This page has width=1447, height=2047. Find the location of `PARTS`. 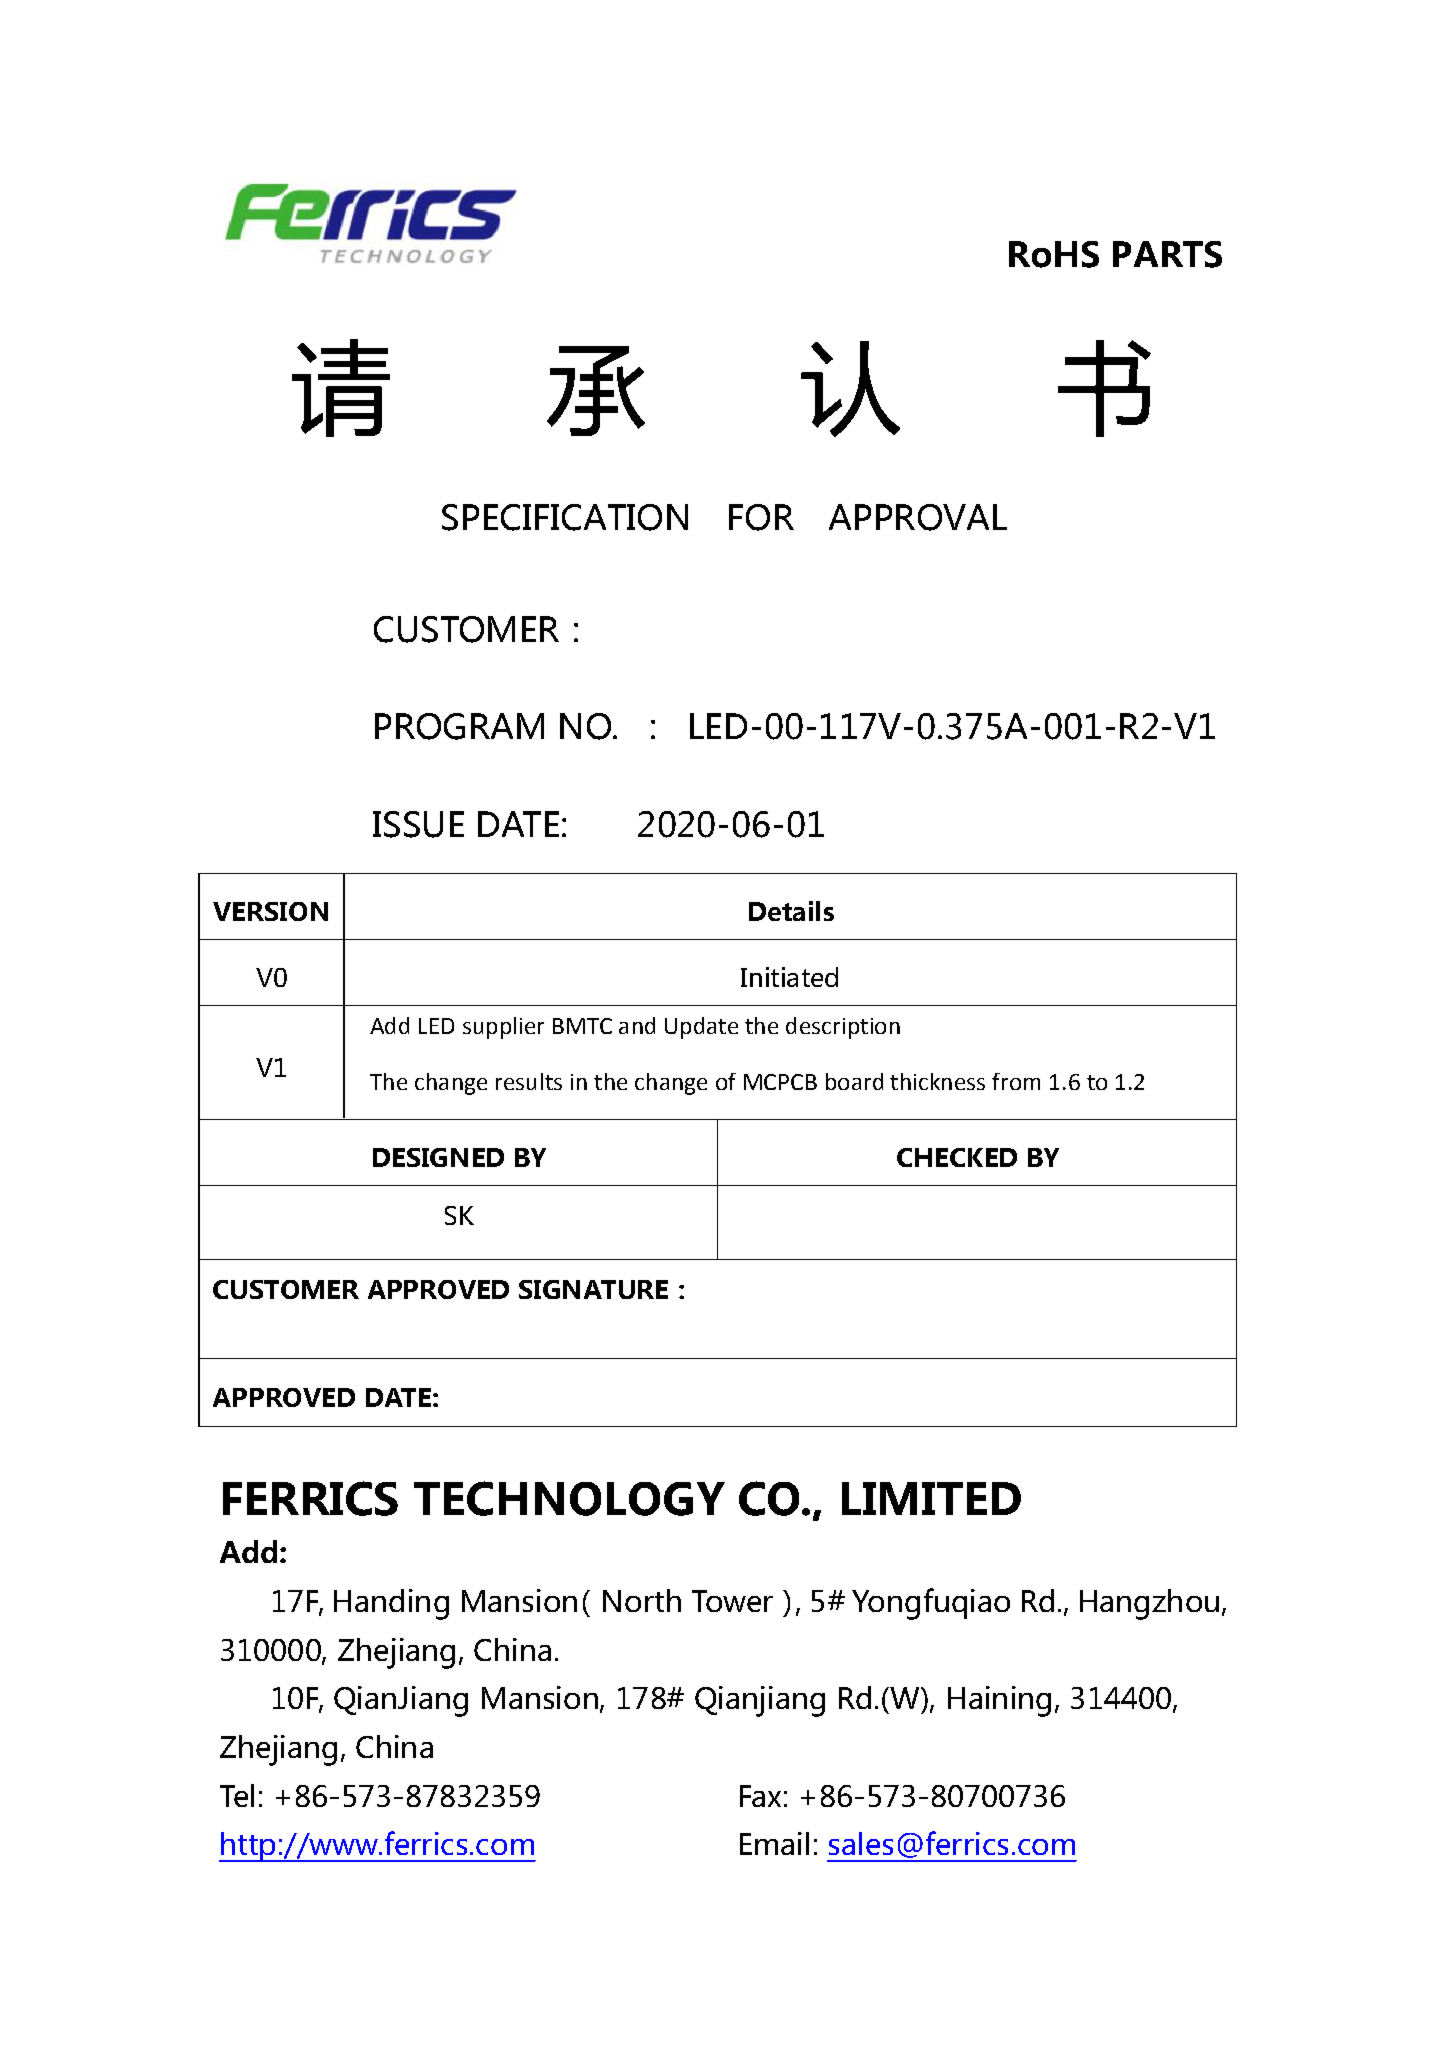

PARTS is located at coordinates (1167, 254).
